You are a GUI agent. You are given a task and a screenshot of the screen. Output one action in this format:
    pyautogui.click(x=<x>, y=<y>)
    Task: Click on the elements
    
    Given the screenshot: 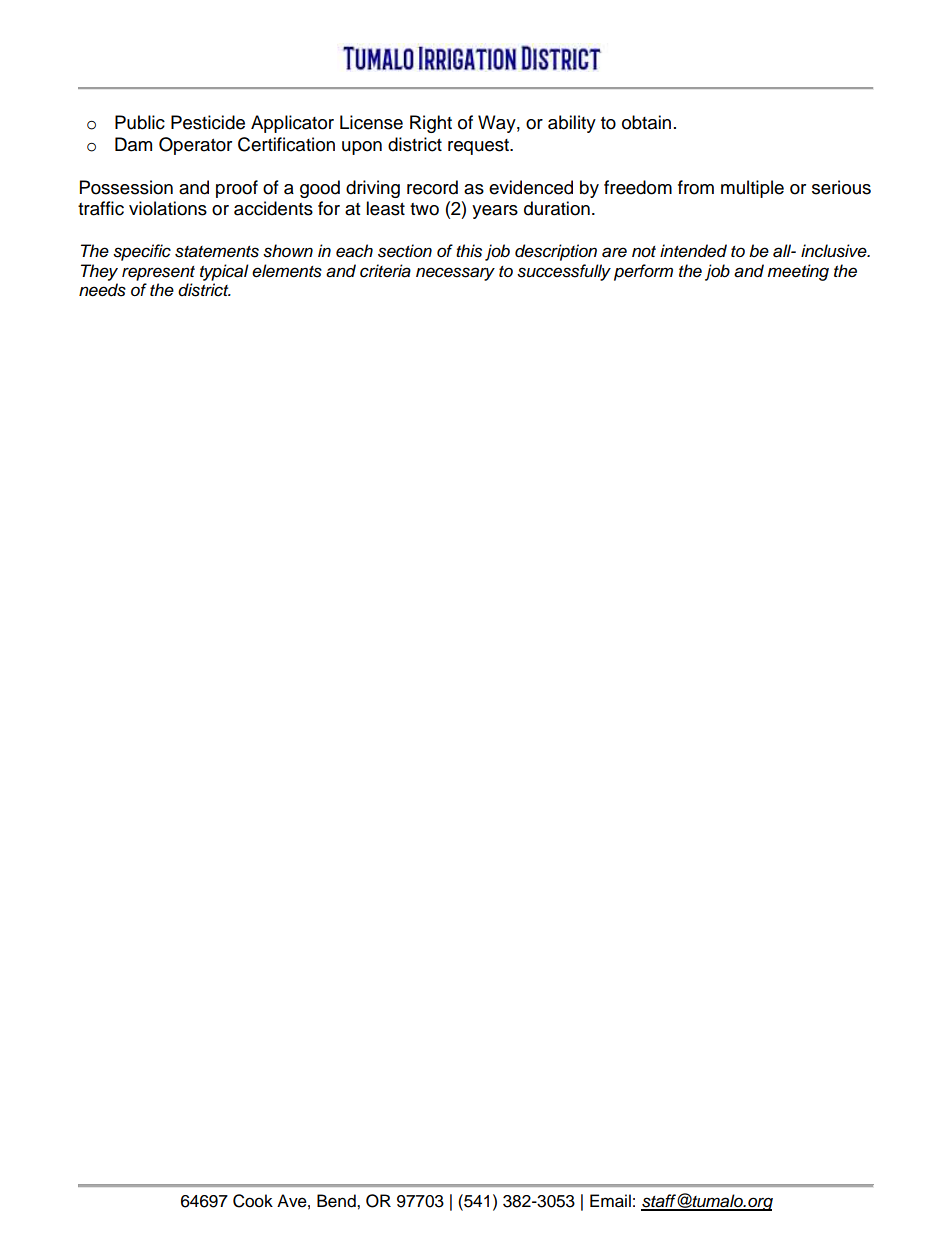 What is the action you would take?
    pyautogui.click(x=287, y=271)
